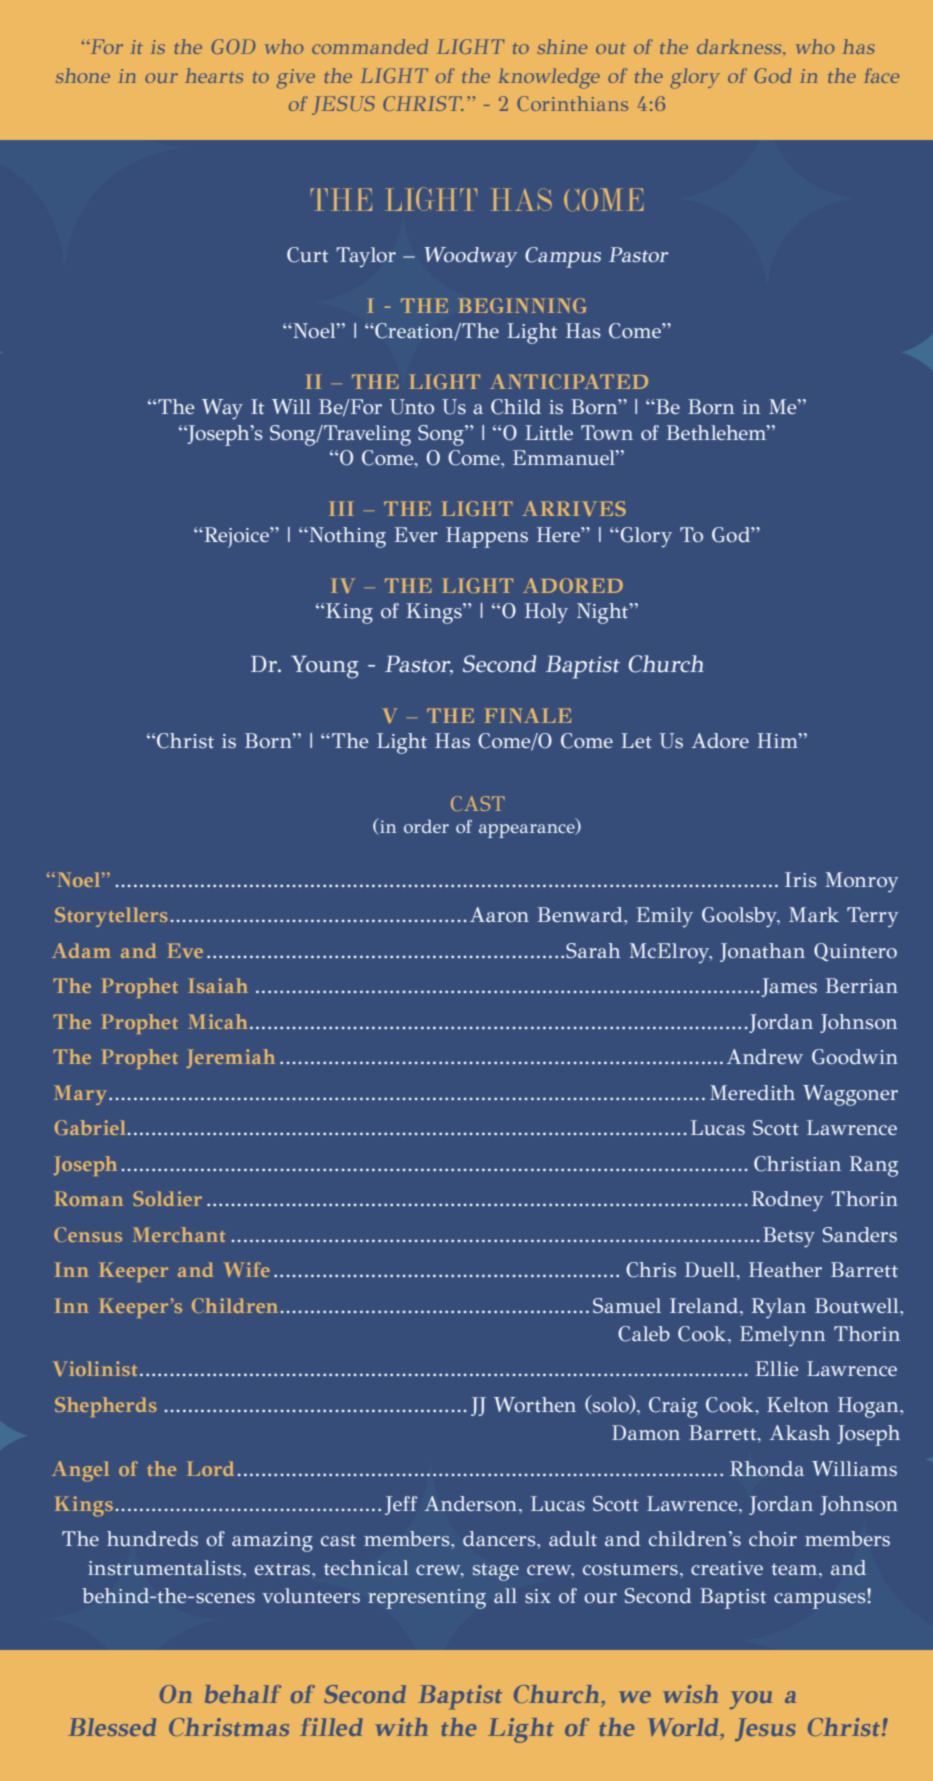 The image size is (933, 1781). I want to click on Roman, so click(88, 1198).
